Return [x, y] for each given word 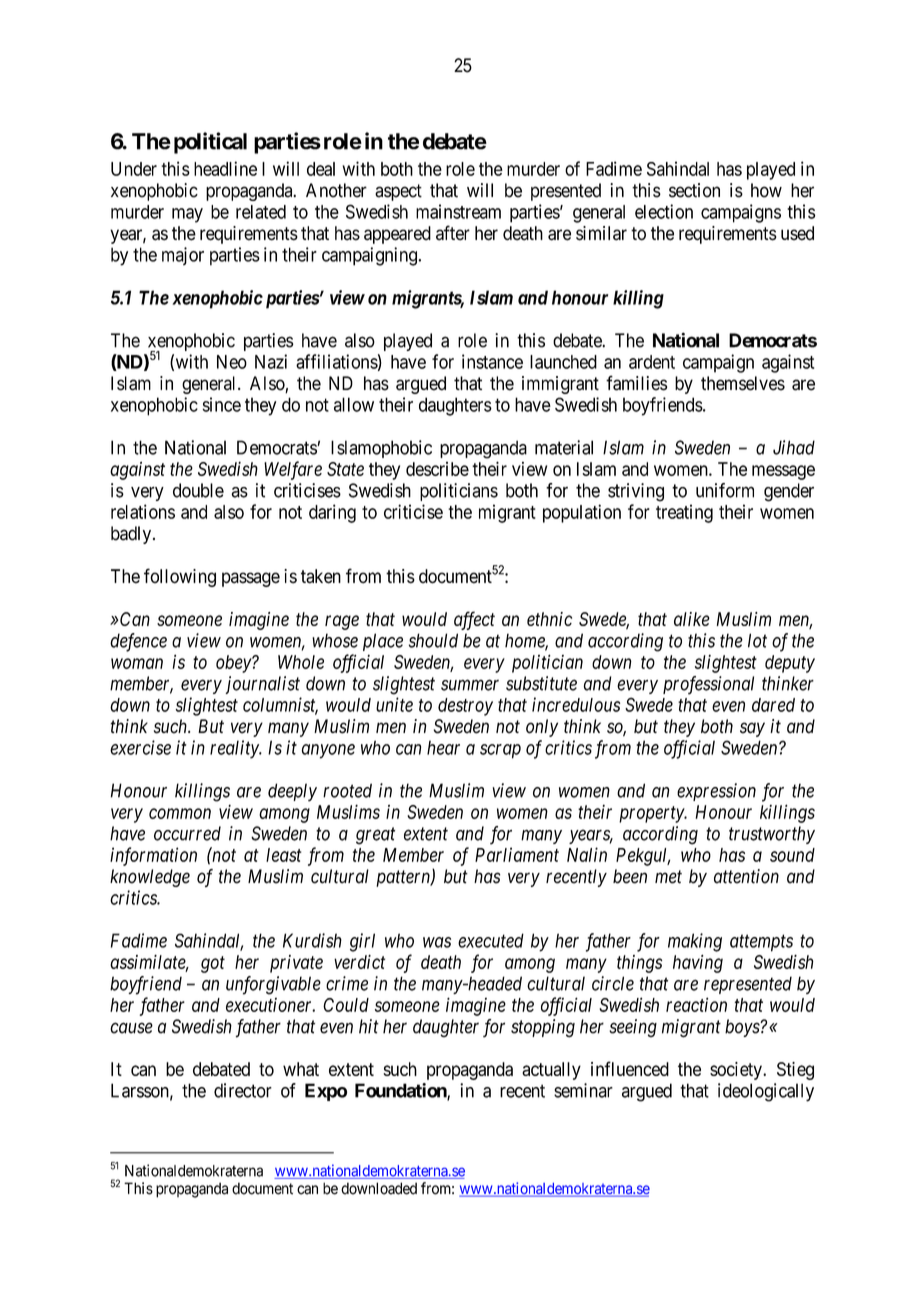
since [221, 404]
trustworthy [772, 835]
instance [492, 361]
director [243, 1090]
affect [474, 620]
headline [225, 168]
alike [692, 619]
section [694, 190]
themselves [743, 383]
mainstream [458, 211]
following [180, 577]
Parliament [517, 854]
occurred [187, 833]
